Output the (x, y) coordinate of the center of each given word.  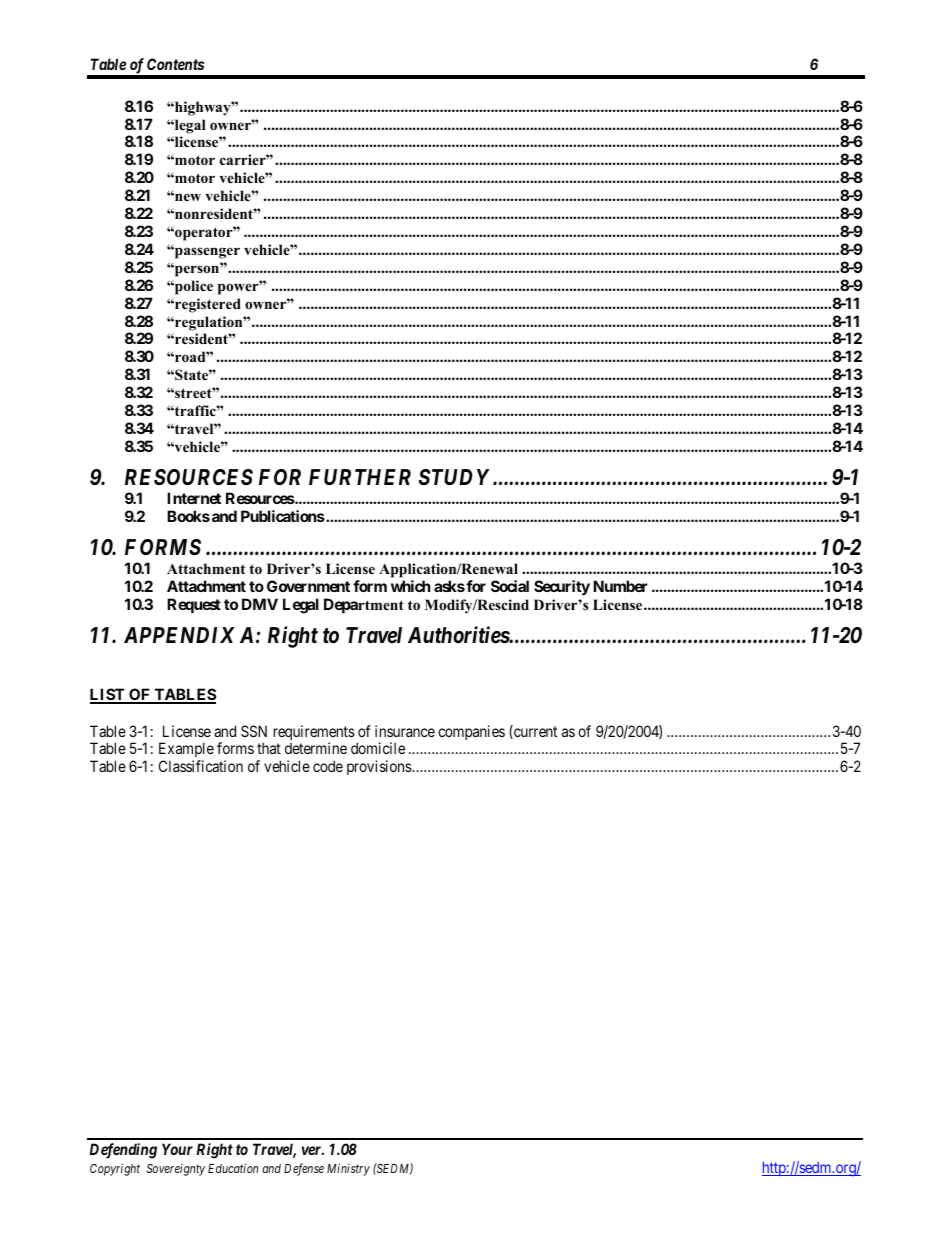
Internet (194, 498)
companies (471, 732)
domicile (378, 748)
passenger (206, 253)
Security (562, 587)
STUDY (454, 477)
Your (177, 1149)
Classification (201, 766)
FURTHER (360, 477)
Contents (175, 64)
